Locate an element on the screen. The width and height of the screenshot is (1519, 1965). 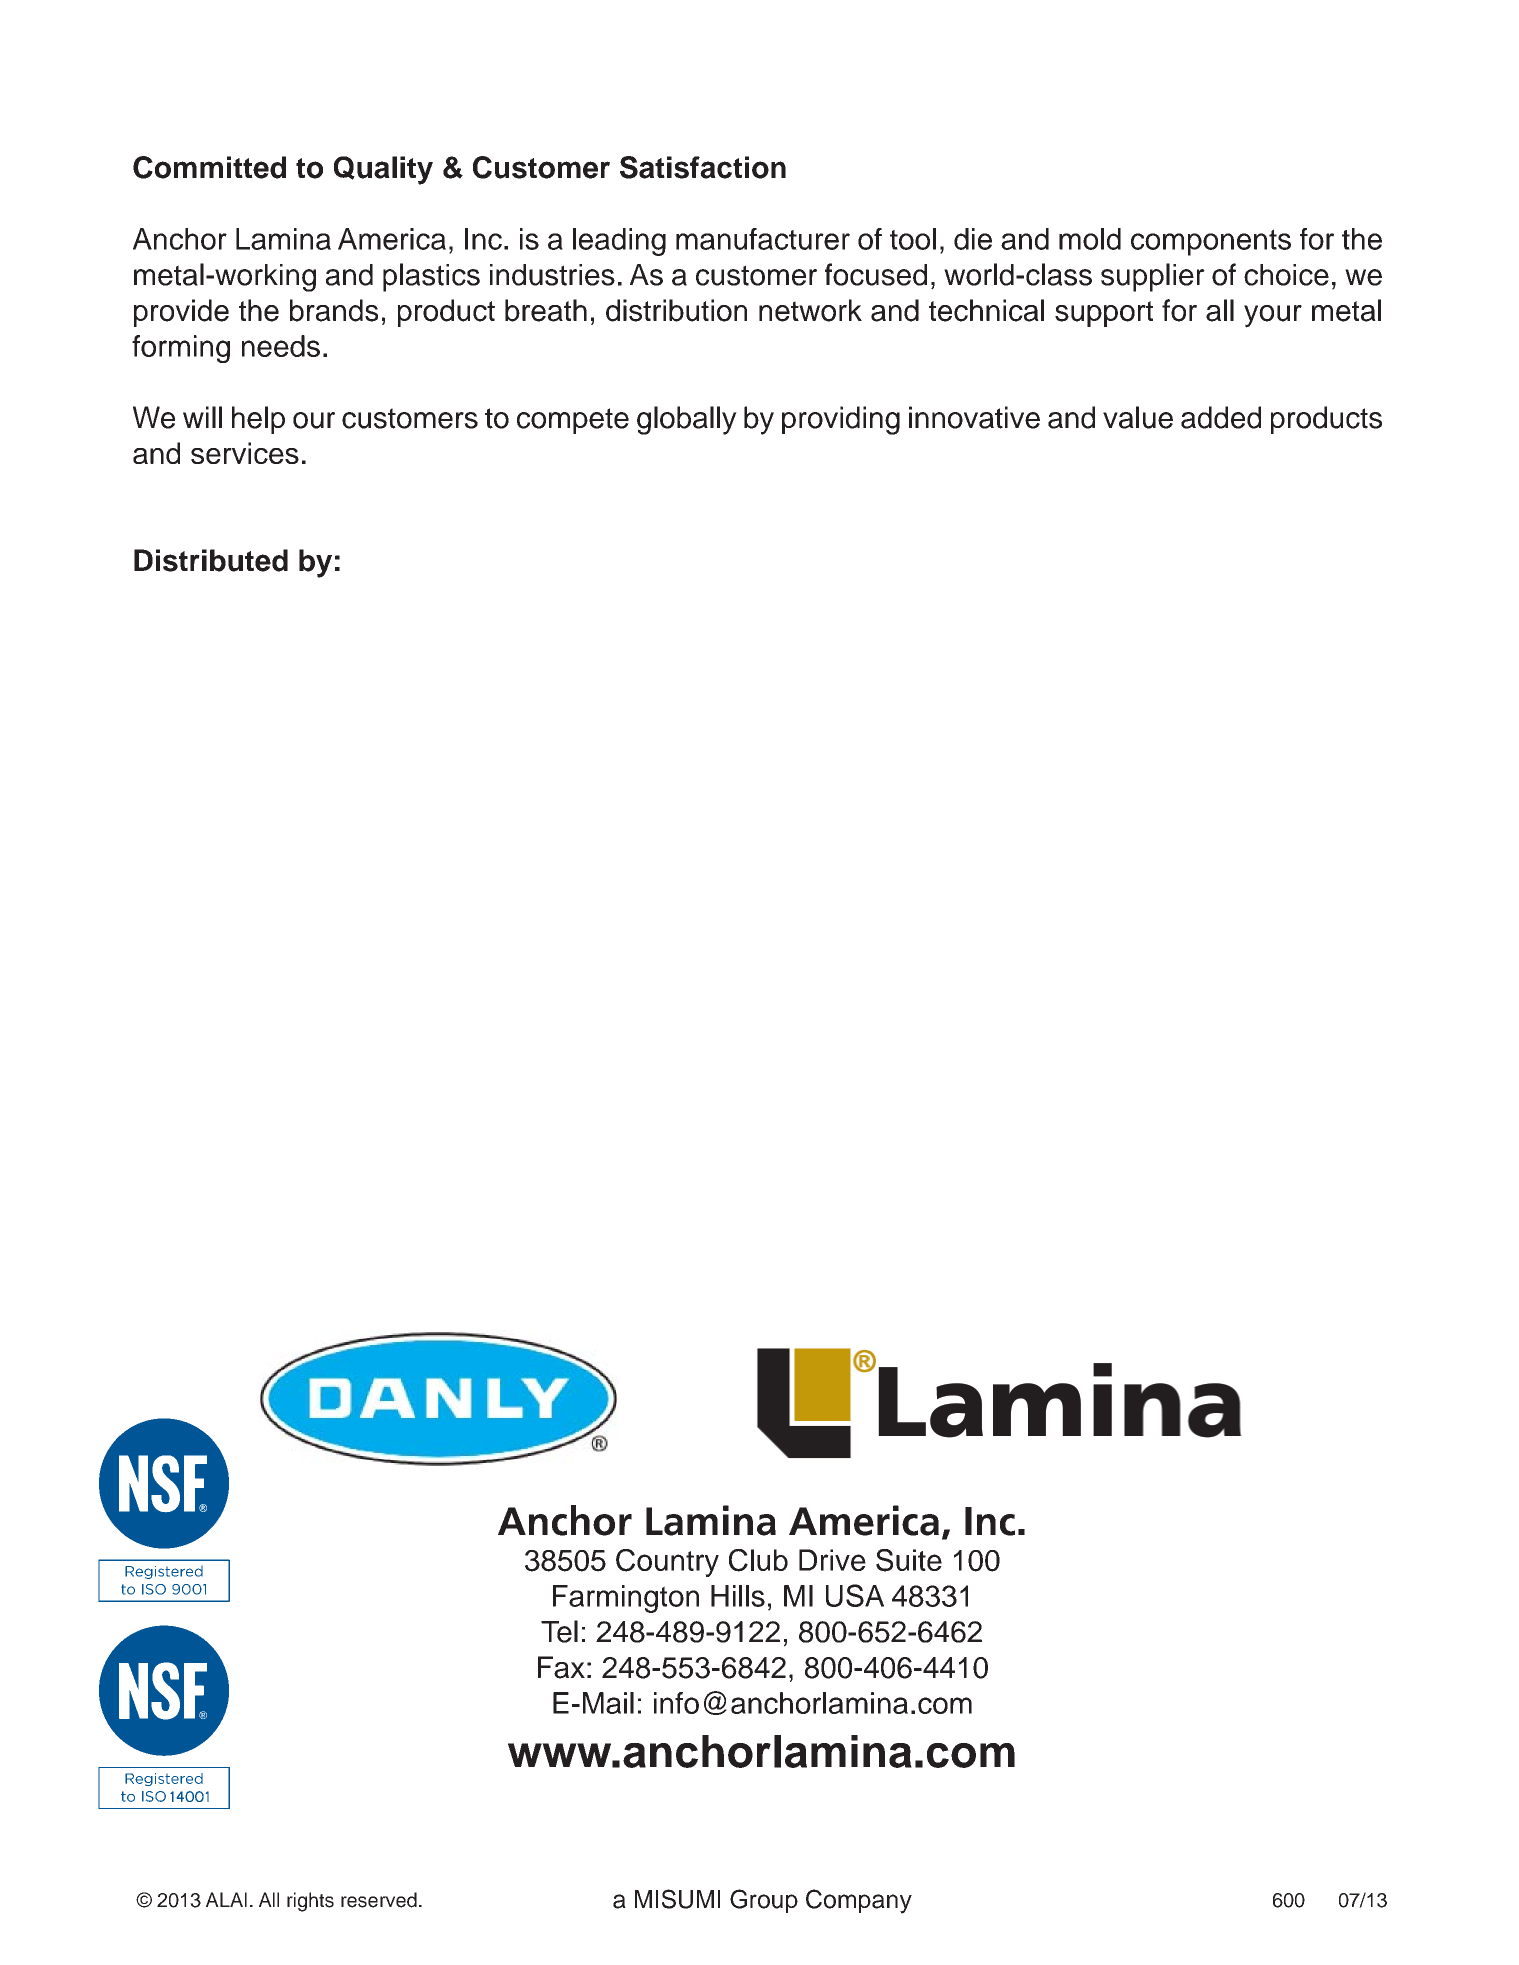
Suite is located at coordinates (909, 1560).
